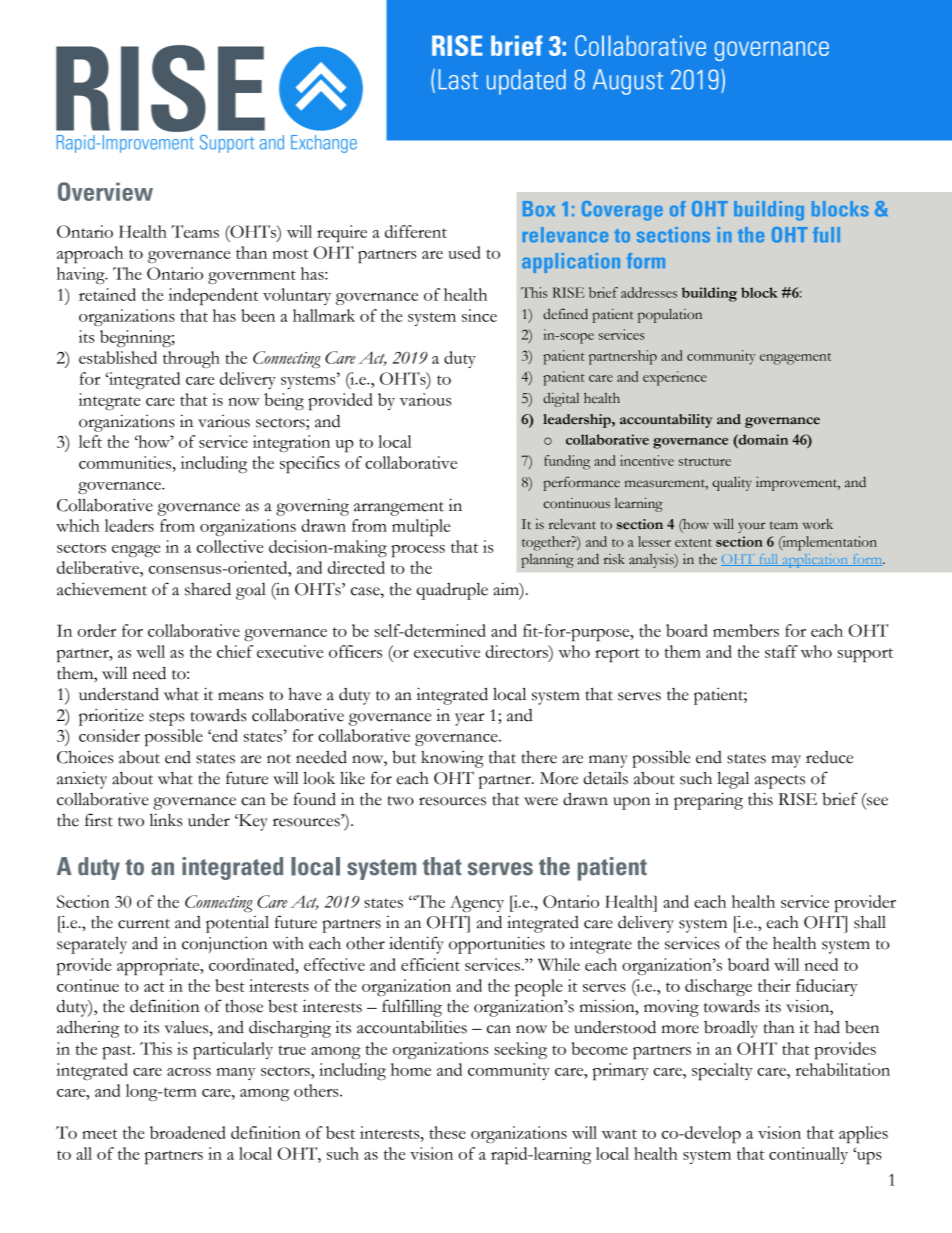 This page has height=1233, width=952. What do you see at coordinates (230, 546) in the page?
I see `collective` at bounding box center [230, 546].
